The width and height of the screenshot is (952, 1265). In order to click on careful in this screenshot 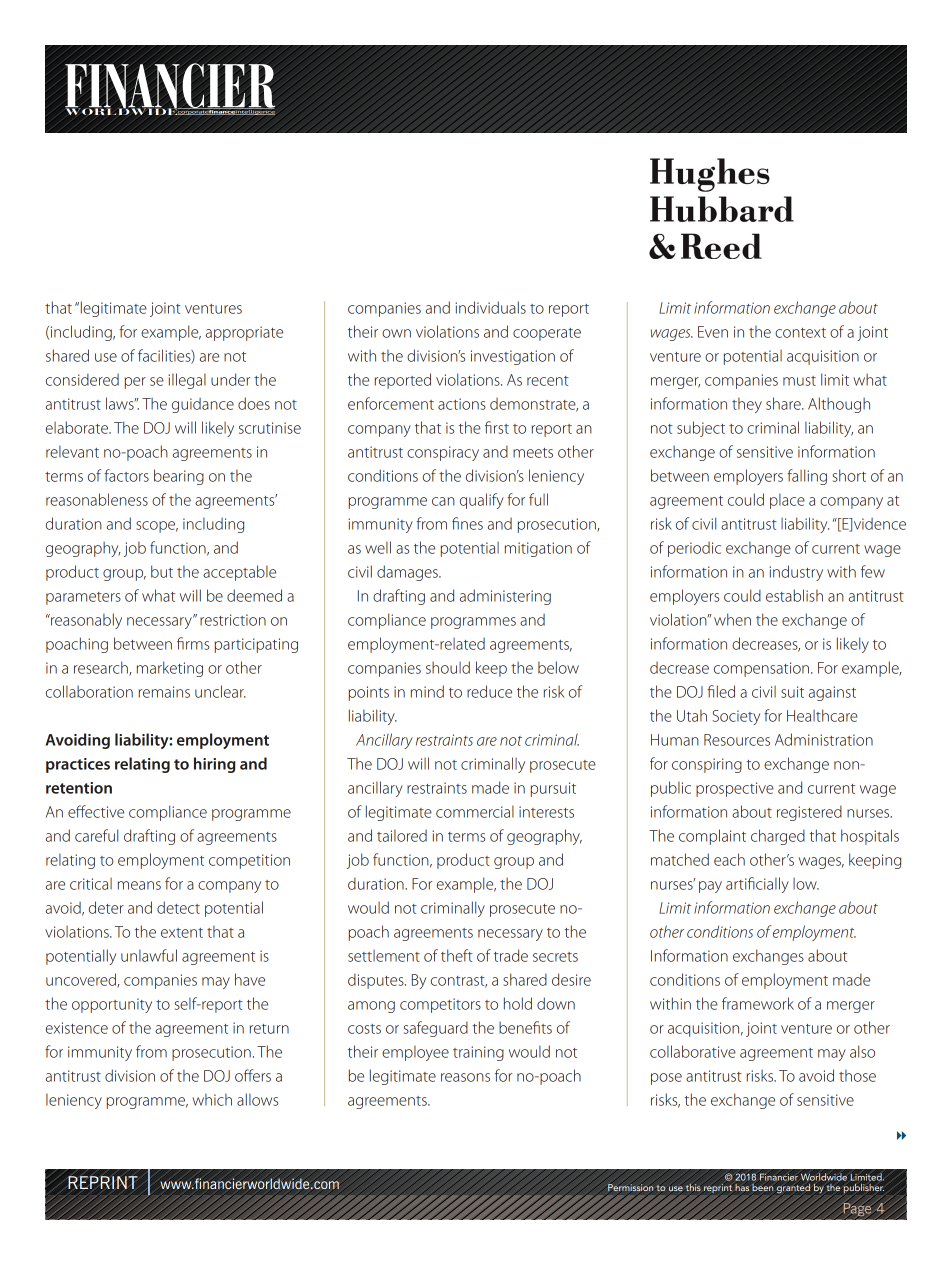, I will do `click(96, 835)`.
